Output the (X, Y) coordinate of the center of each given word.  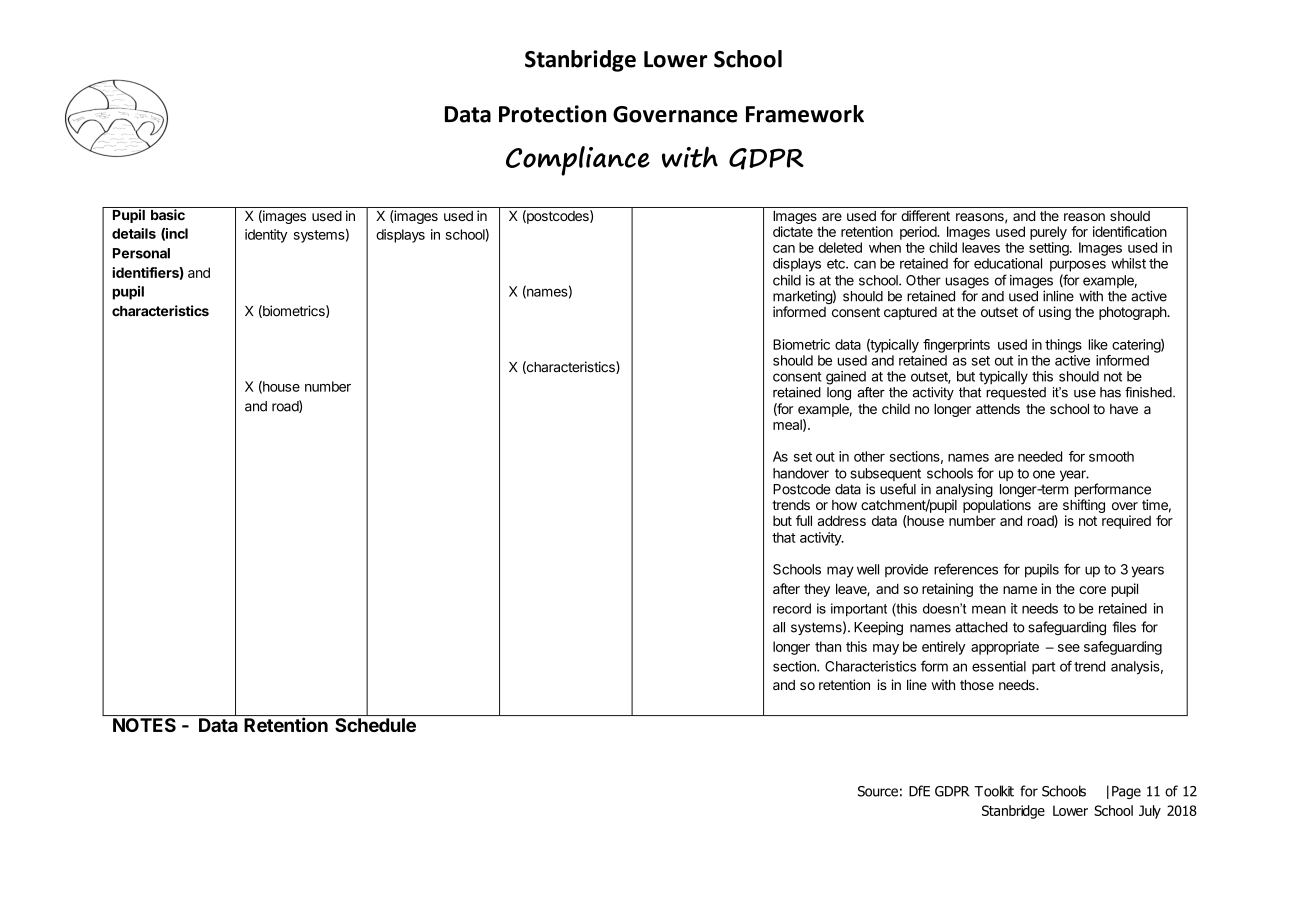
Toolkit (994, 791)
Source (878, 791)
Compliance (578, 161)
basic (168, 214)
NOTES (144, 725)
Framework (805, 114)
